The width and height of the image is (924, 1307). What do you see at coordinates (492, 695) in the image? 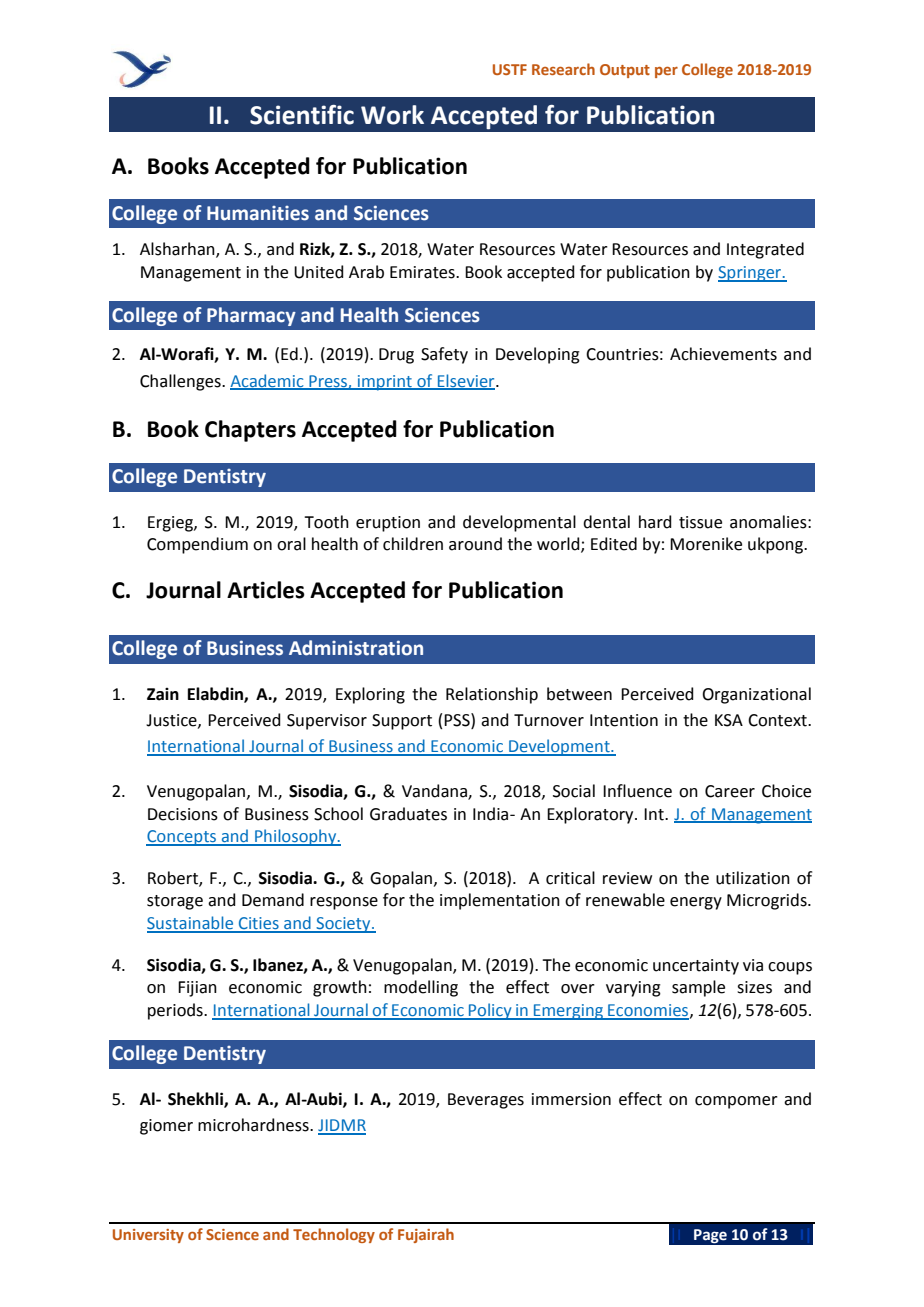
I see `Relationship` at bounding box center [492, 695].
